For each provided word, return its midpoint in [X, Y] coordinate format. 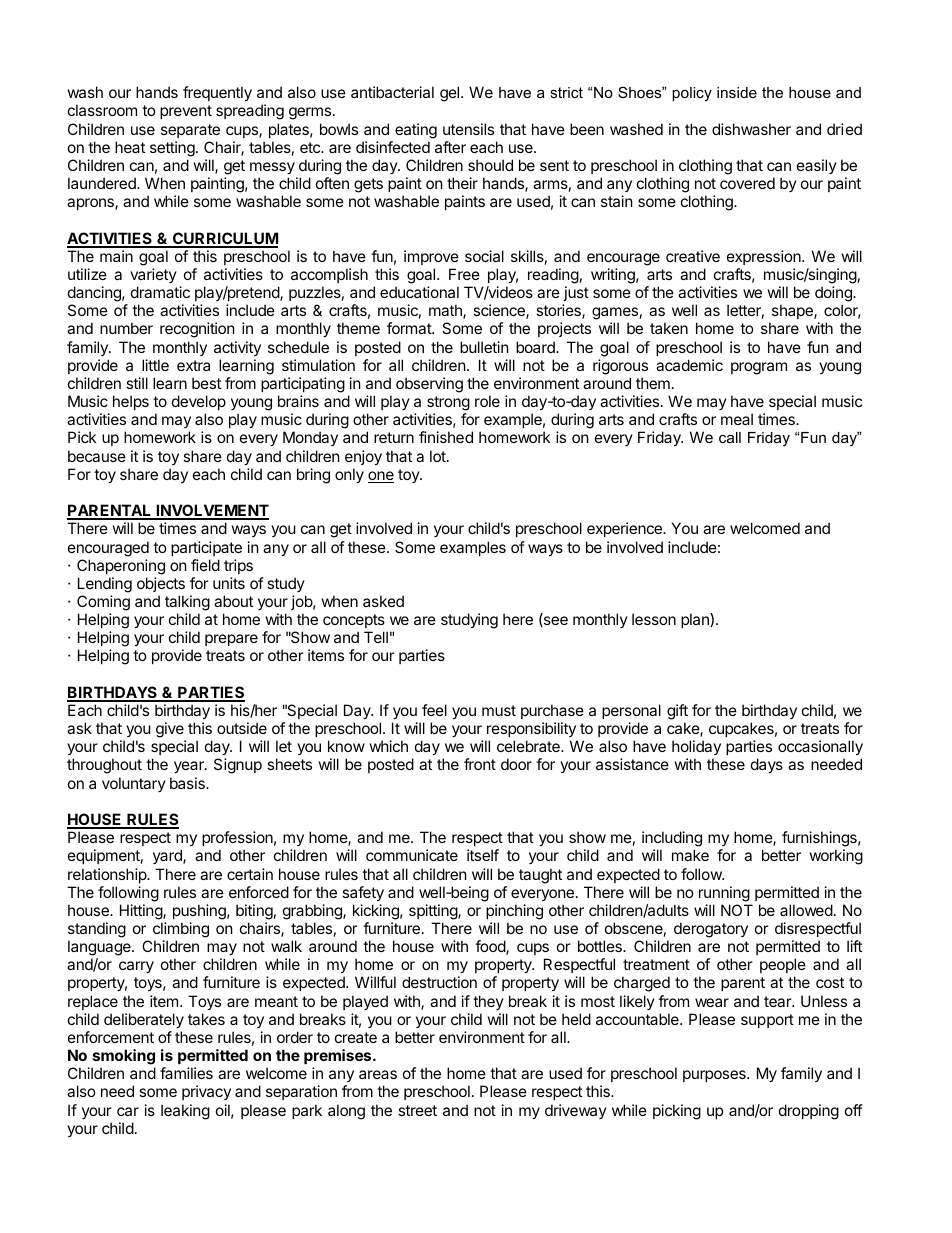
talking [187, 603]
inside [737, 92]
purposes [715, 1076]
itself [483, 855]
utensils [468, 129]
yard [168, 856]
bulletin [484, 347]
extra [193, 365]
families [186, 1073]
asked [383, 601]
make [690, 855]
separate [190, 131]
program [759, 368]
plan [696, 620]
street [417, 1110]
